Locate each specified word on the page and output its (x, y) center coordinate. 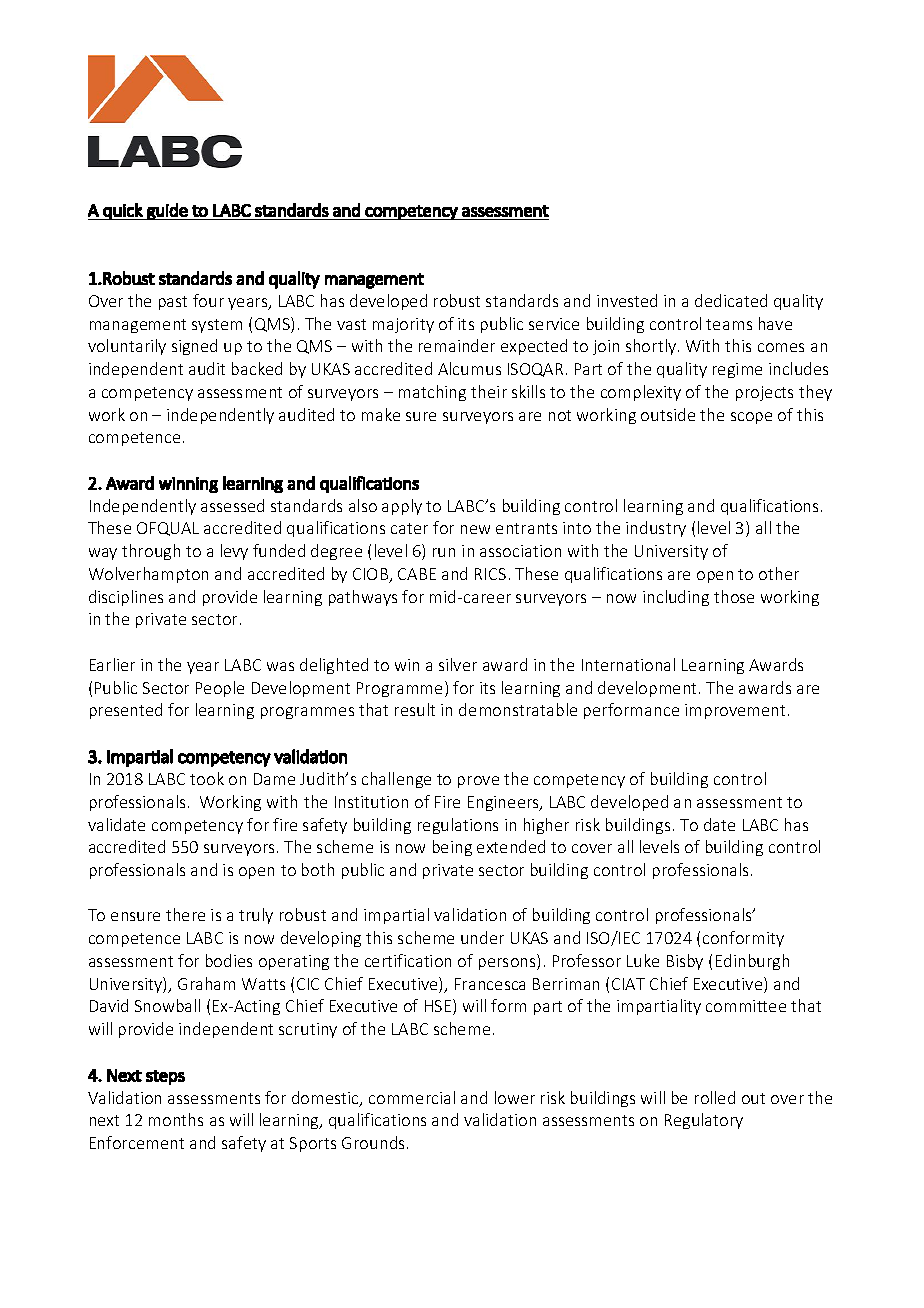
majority (403, 325)
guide (167, 211)
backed (257, 368)
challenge (396, 780)
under (482, 937)
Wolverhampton (148, 575)
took (207, 778)
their (489, 391)
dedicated (731, 300)
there (185, 914)
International (628, 664)
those (734, 596)
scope (751, 418)
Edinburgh (752, 962)
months (176, 1119)
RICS (490, 574)
